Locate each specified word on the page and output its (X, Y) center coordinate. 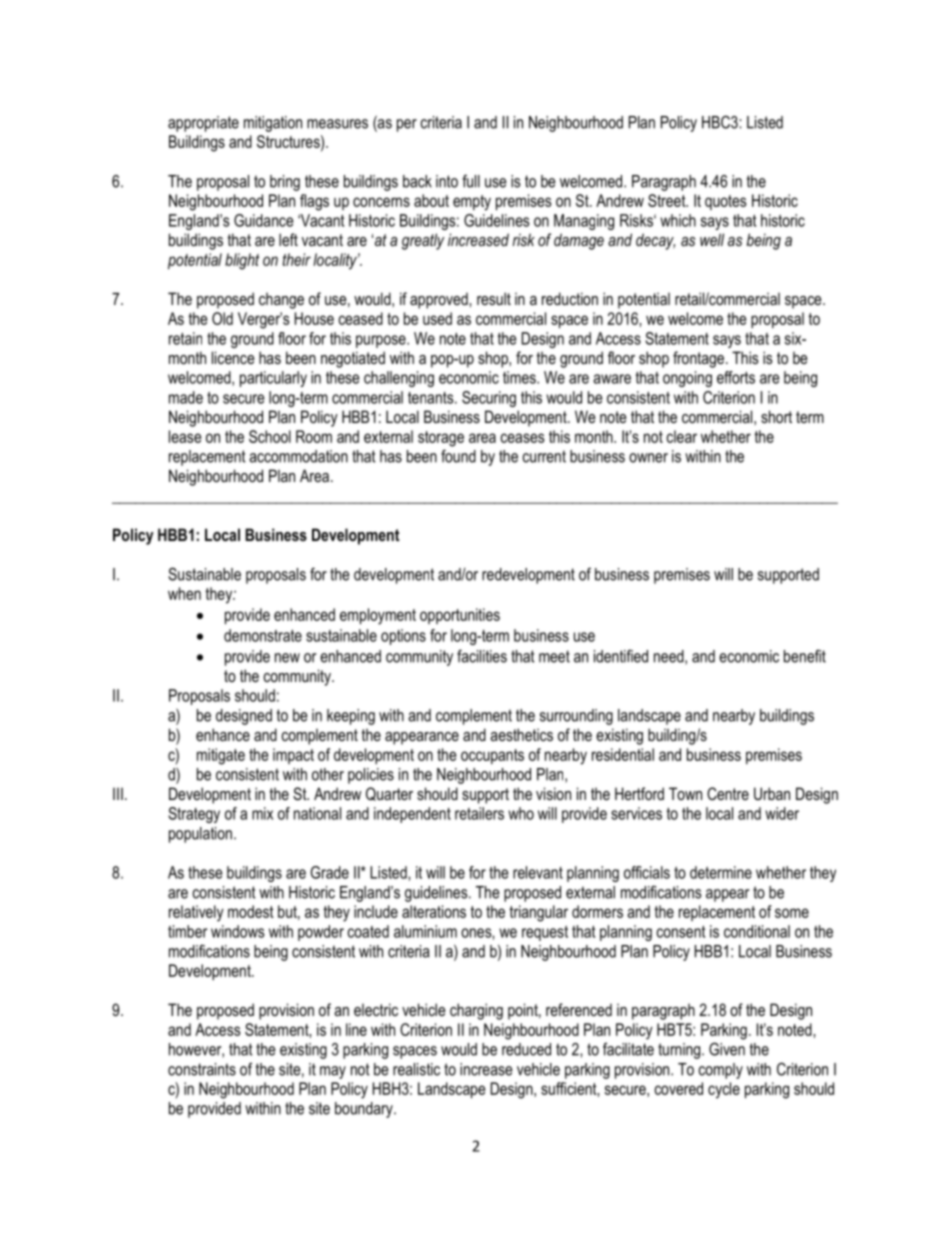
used (437, 318)
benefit (805, 656)
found (458, 456)
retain (185, 338)
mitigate (221, 756)
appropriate (203, 124)
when (184, 593)
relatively (196, 913)
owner (648, 458)
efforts (736, 377)
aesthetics (521, 734)
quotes (725, 202)
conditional (757, 931)
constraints (202, 1069)
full (471, 181)
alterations (434, 911)
